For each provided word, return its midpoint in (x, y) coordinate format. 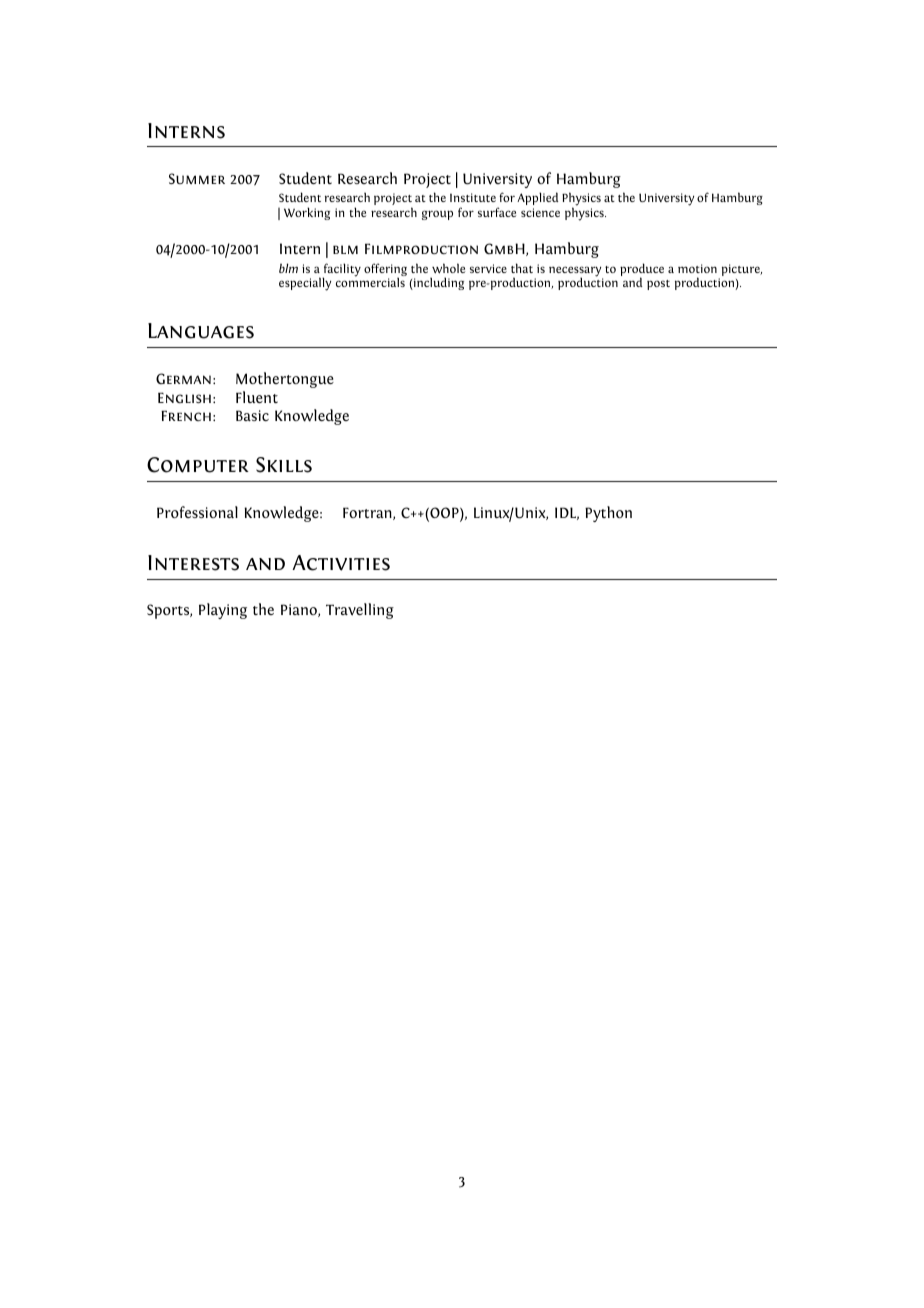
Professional (197, 512)
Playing (223, 611)
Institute (473, 197)
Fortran (368, 513)
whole (448, 268)
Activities (341, 563)
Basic (252, 415)
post (658, 285)
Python (608, 514)
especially (305, 284)
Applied (537, 198)
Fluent (257, 397)
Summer (197, 178)
